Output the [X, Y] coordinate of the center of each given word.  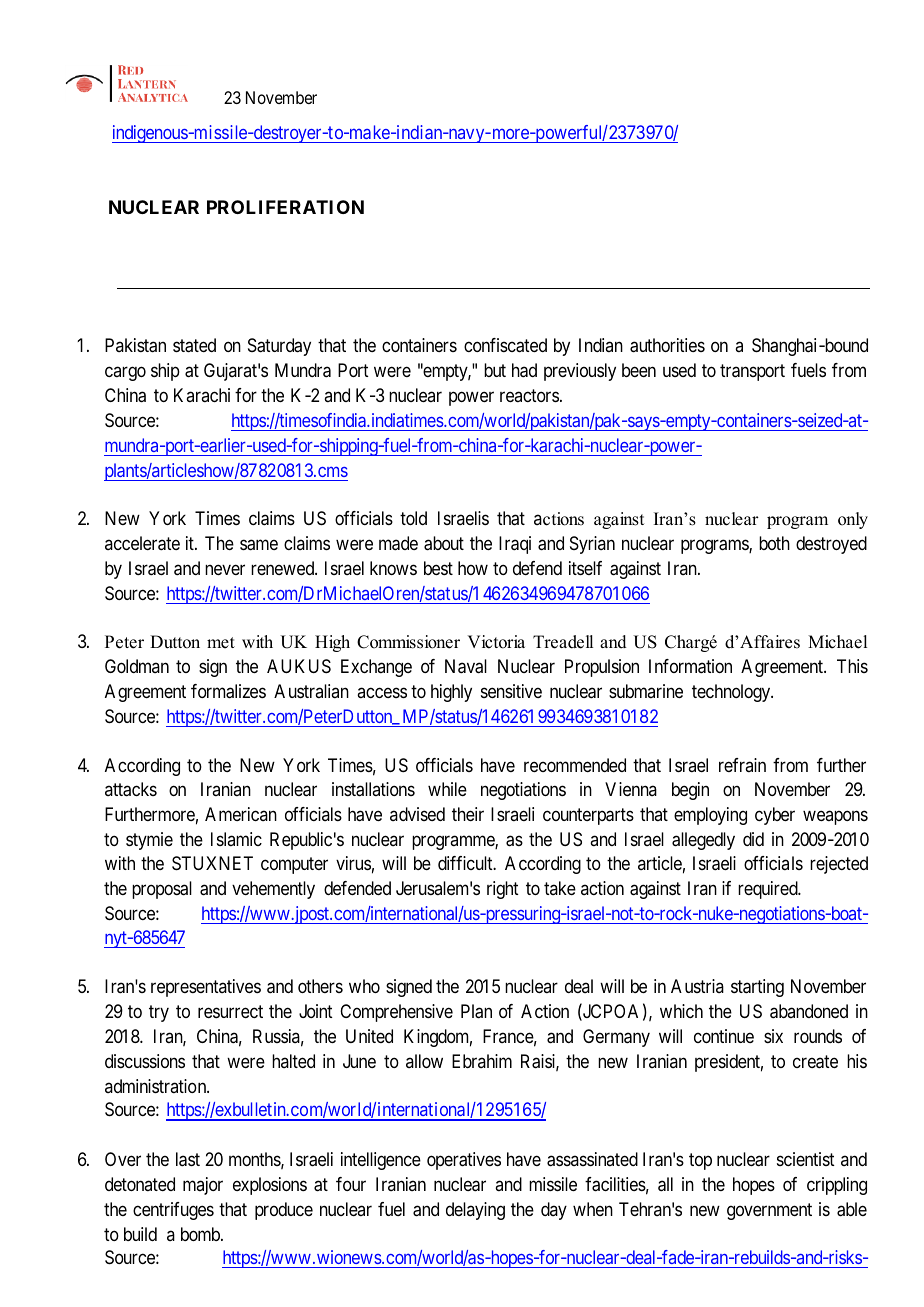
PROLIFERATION [285, 207]
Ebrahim [482, 1061]
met [221, 643]
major [203, 1186]
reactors [529, 395]
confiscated [505, 345]
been [639, 370]
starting [757, 988]
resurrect [230, 1012]
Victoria [496, 642]
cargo [125, 374]
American [241, 814]
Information [690, 666]
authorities [667, 345]
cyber [775, 816]
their [468, 814]
